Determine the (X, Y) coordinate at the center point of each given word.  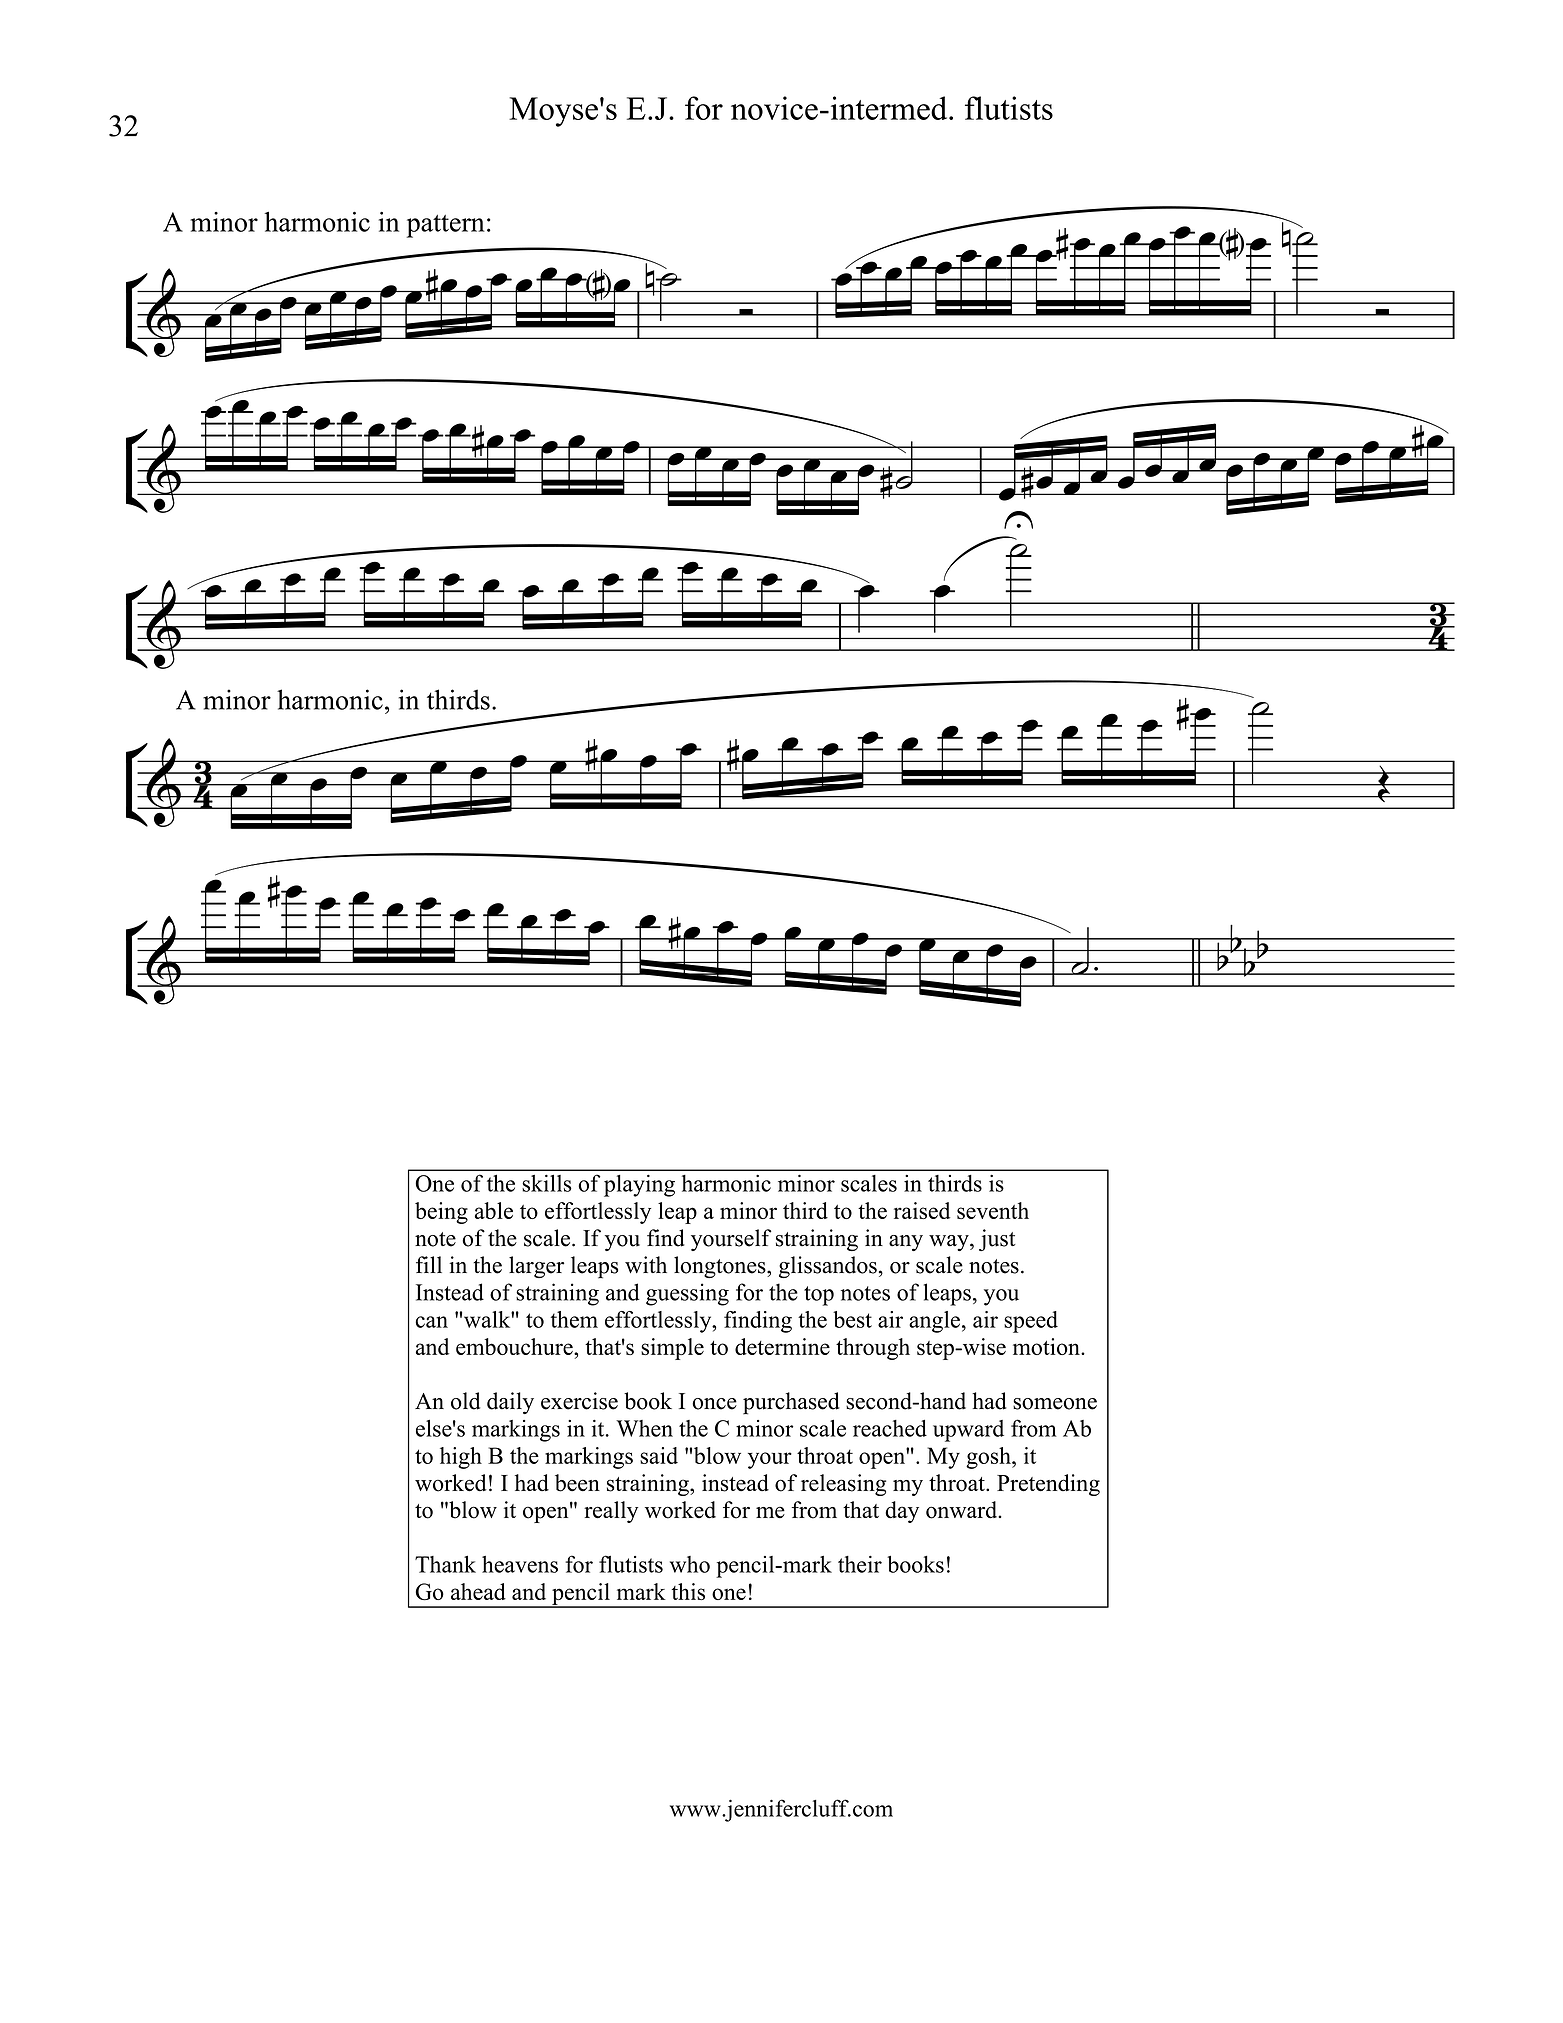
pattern (446, 226)
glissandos (828, 1267)
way (950, 1243)
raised (922, 1210)
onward (963, 1510)
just (997, 1240)
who (690, 1564)
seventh (993, 1210)
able (494, 1210)
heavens (520, 1564)
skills (547, 1183)
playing (639, 1186)
